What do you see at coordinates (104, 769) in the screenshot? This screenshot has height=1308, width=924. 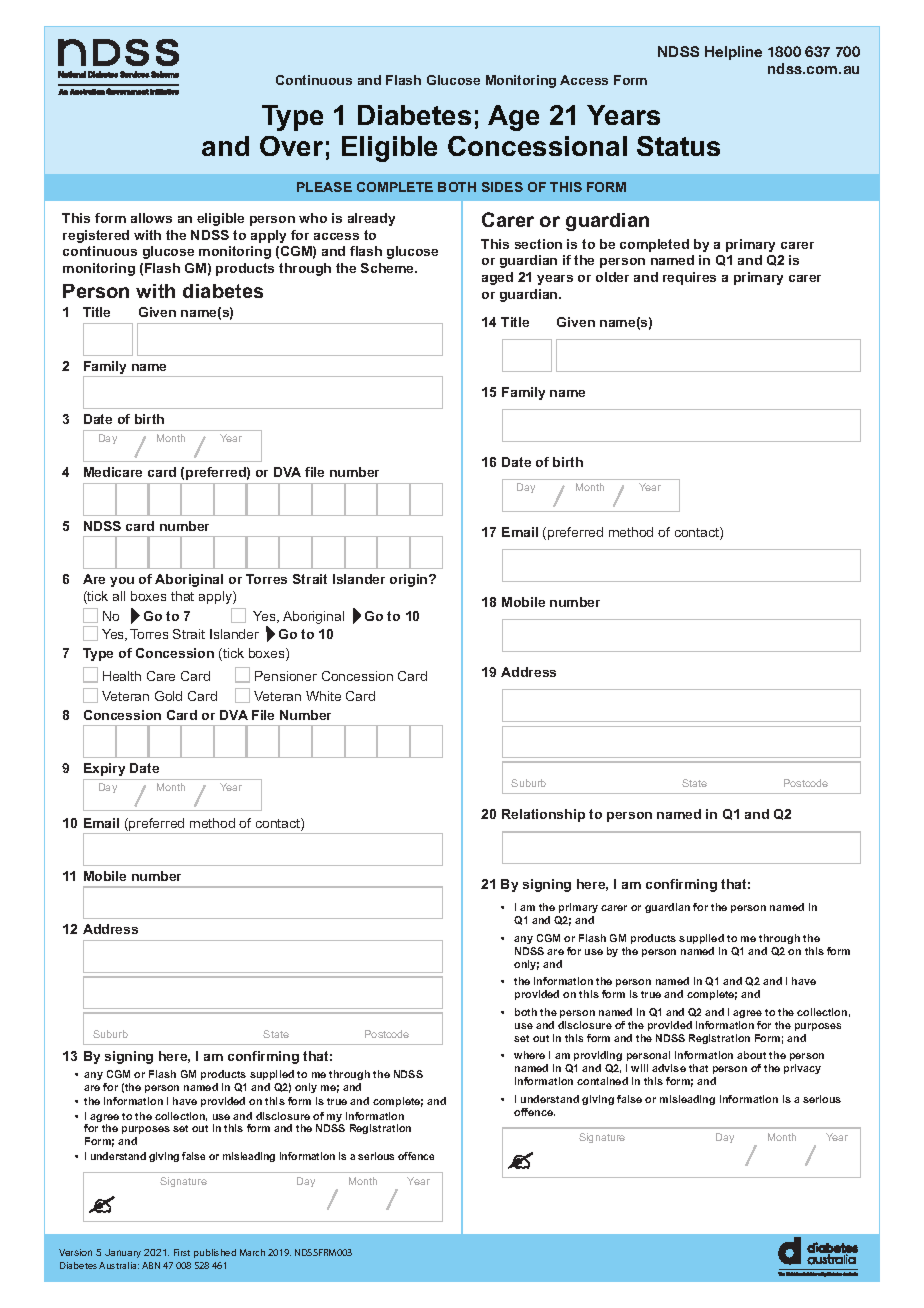 I see `Expiry` at bounding box center [104, 769].
